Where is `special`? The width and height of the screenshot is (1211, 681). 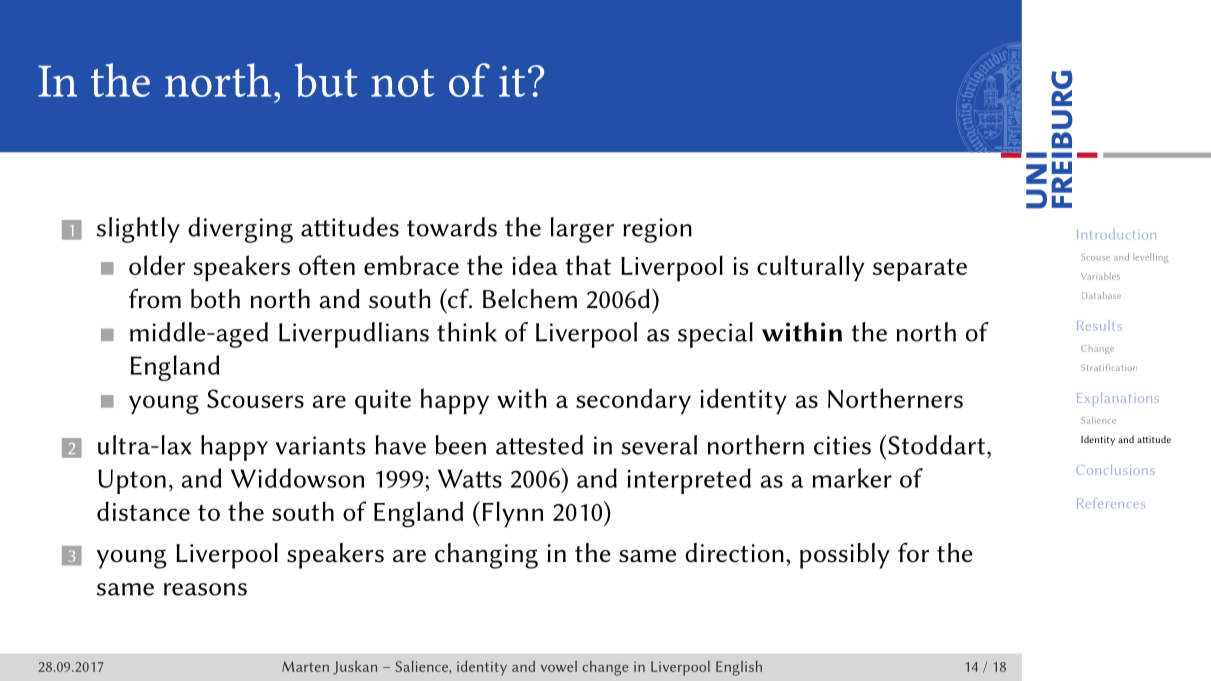 special is located at coordinates (715, 335).
